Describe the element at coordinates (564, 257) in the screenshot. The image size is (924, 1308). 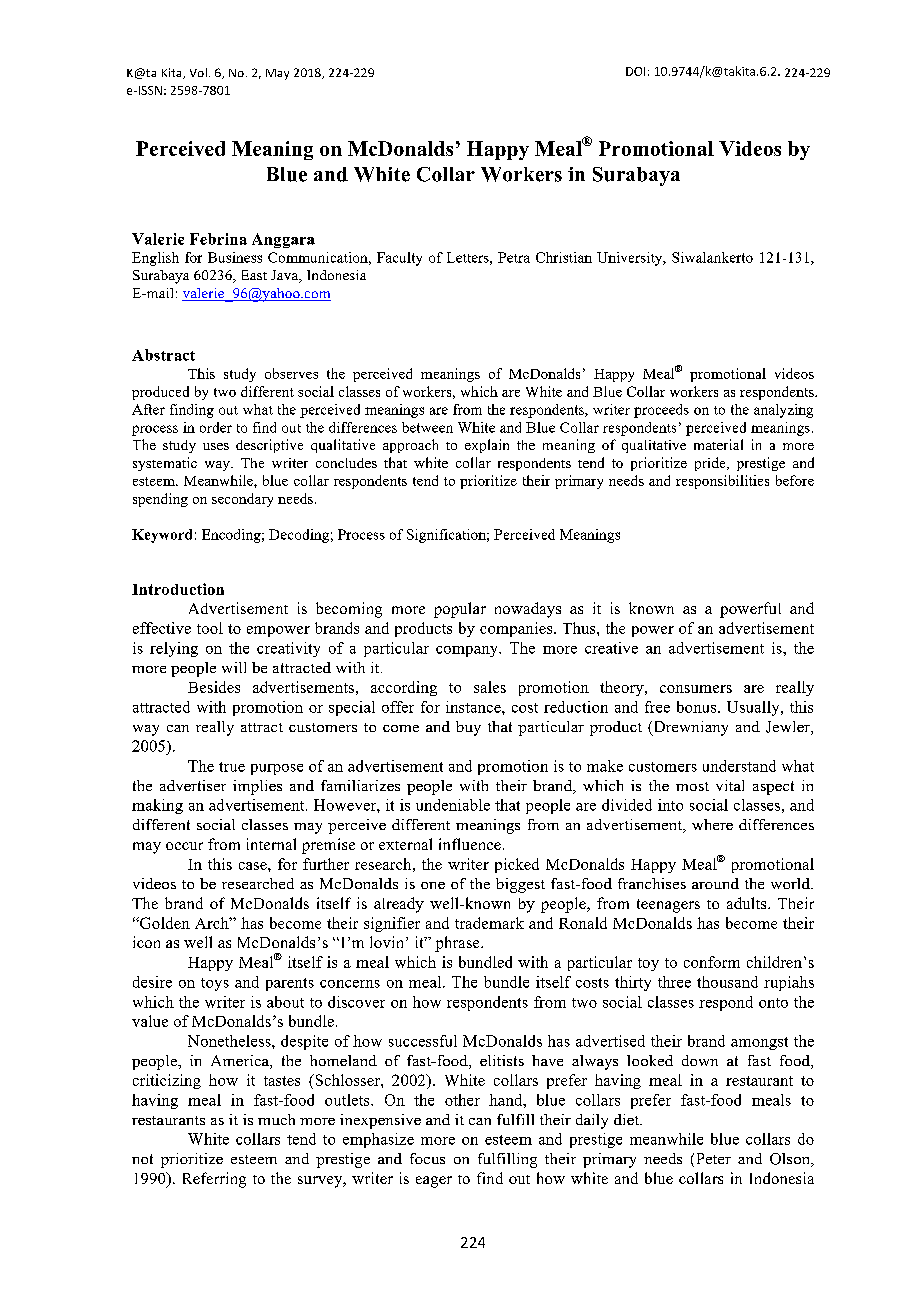
I see `Christian` at that location.
